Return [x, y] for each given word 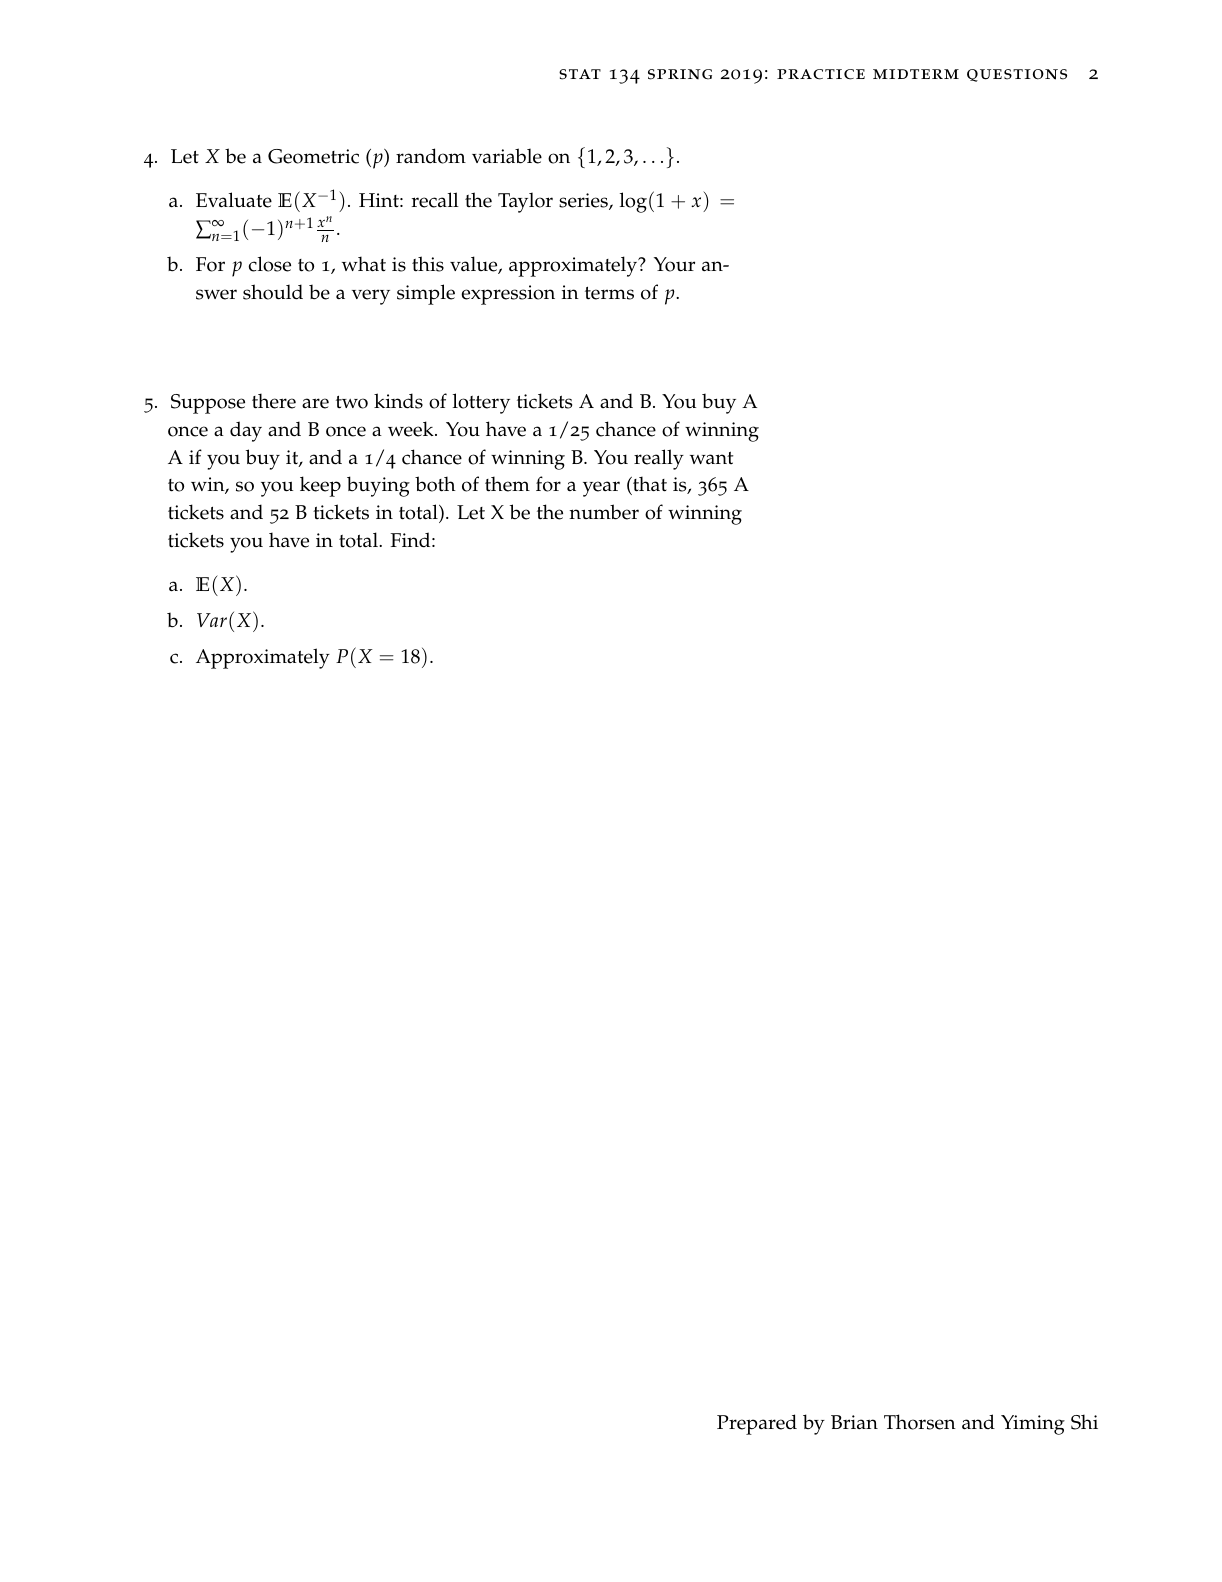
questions [1017, 75]
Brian [854, 1422]
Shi [1084, 1422]
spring [680, 74]
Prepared [757, 1424]
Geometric [313, 156]
